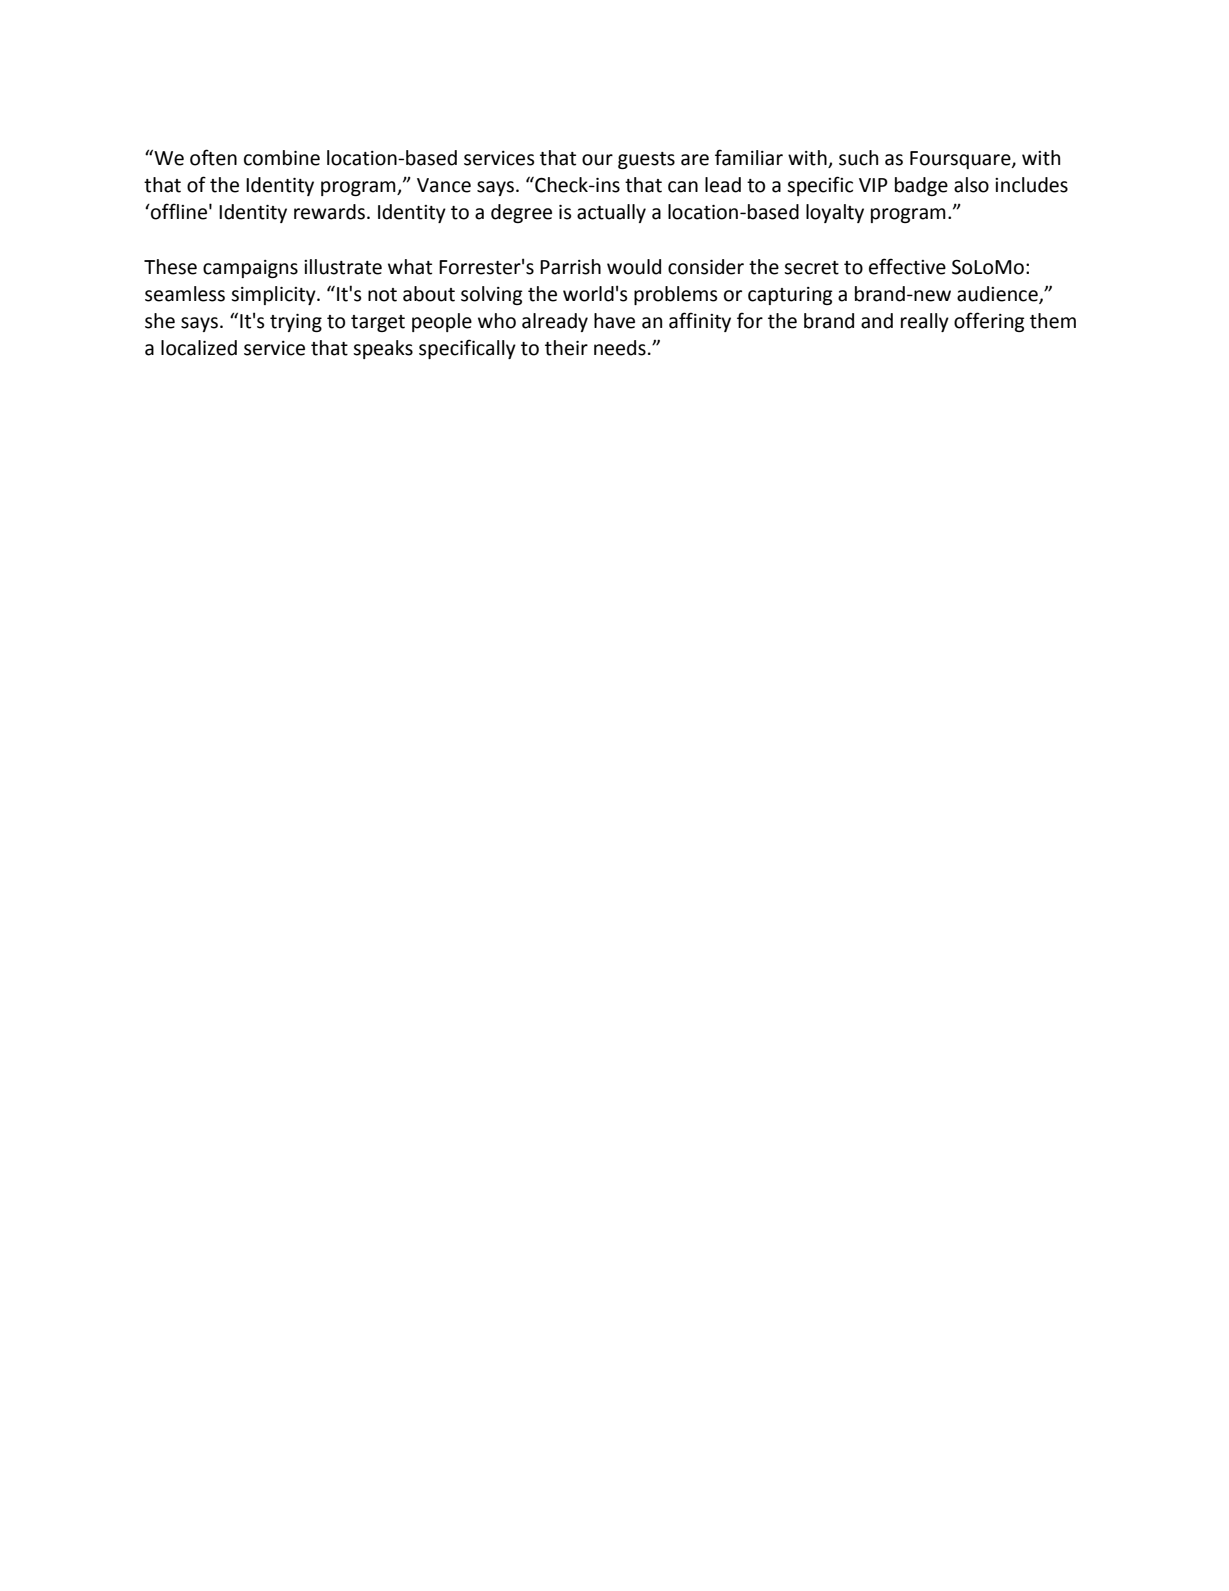 This screenshot has width=1229, height=1591. What do you see at coordinates (282, 158) in the screenshot?
I see `combine` at bounding box center [282, 158].
